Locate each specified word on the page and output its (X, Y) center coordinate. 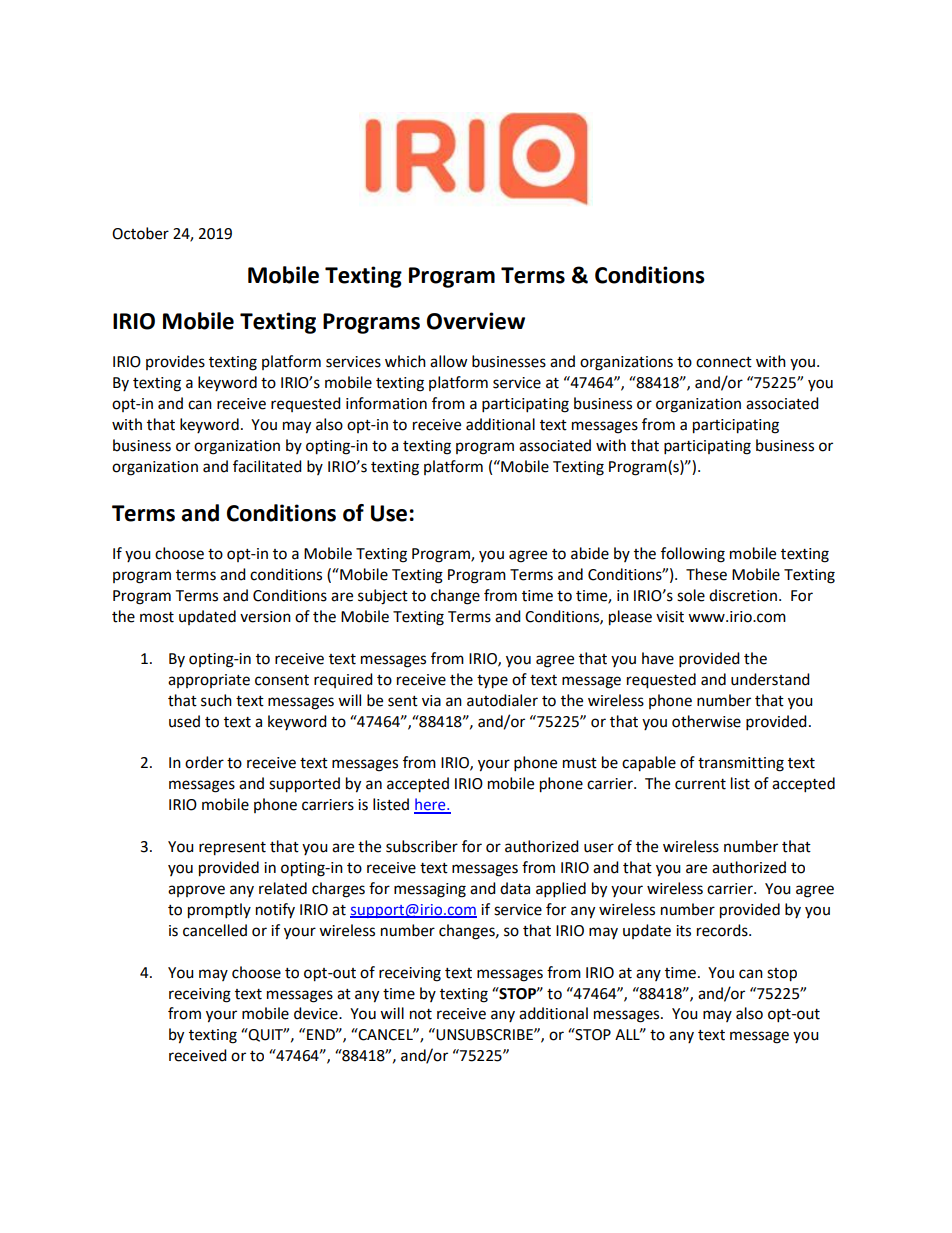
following (693, 555)
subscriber (422, 846)
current (700, 784)
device (317, 1013)
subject (383, 597)
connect (724, 362)
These (706, 574)
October (140, 233)
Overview (476, 321)
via (431, 701)
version (265, 617)
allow (449, 361)
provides (175, 362)
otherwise (706, 721)
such (216, 700)
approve (196, 891)
